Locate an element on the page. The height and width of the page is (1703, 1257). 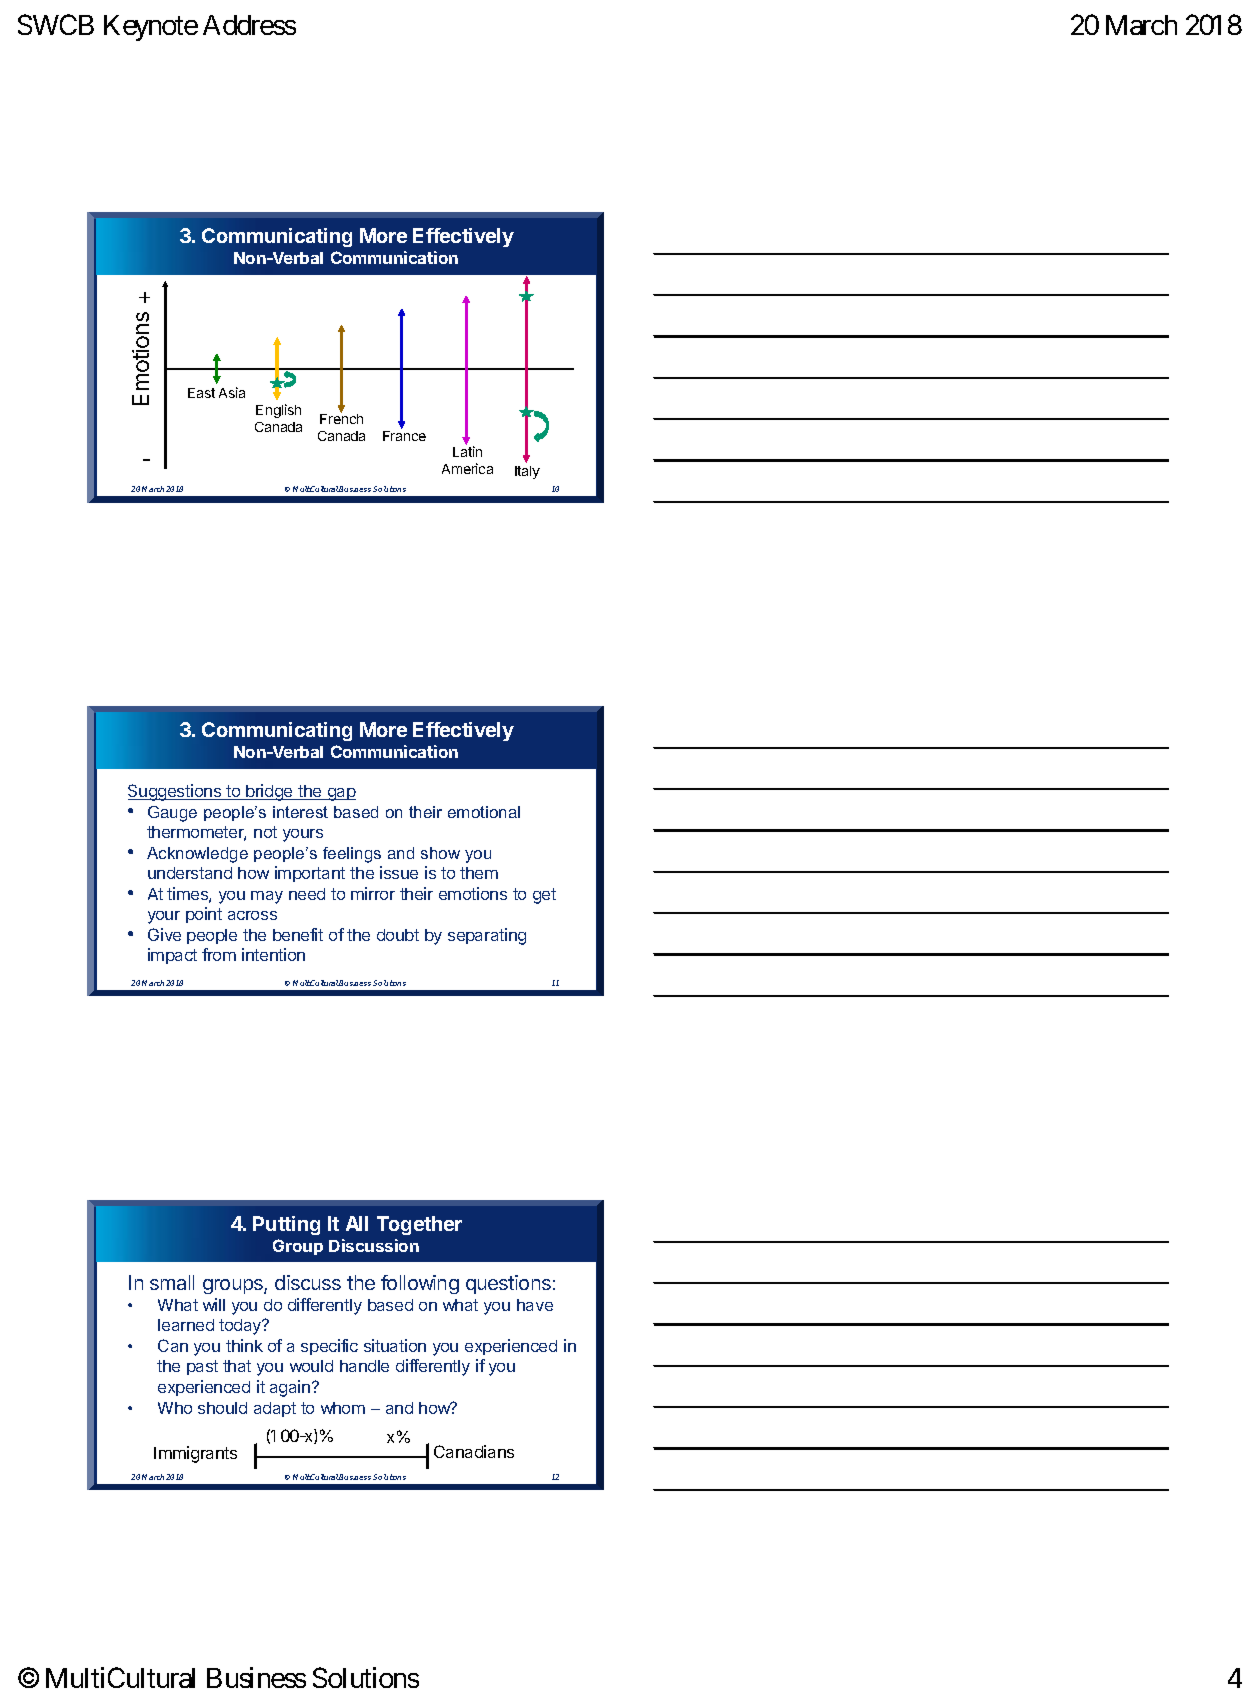
Canadians is located at coordinates (474, 1451).
